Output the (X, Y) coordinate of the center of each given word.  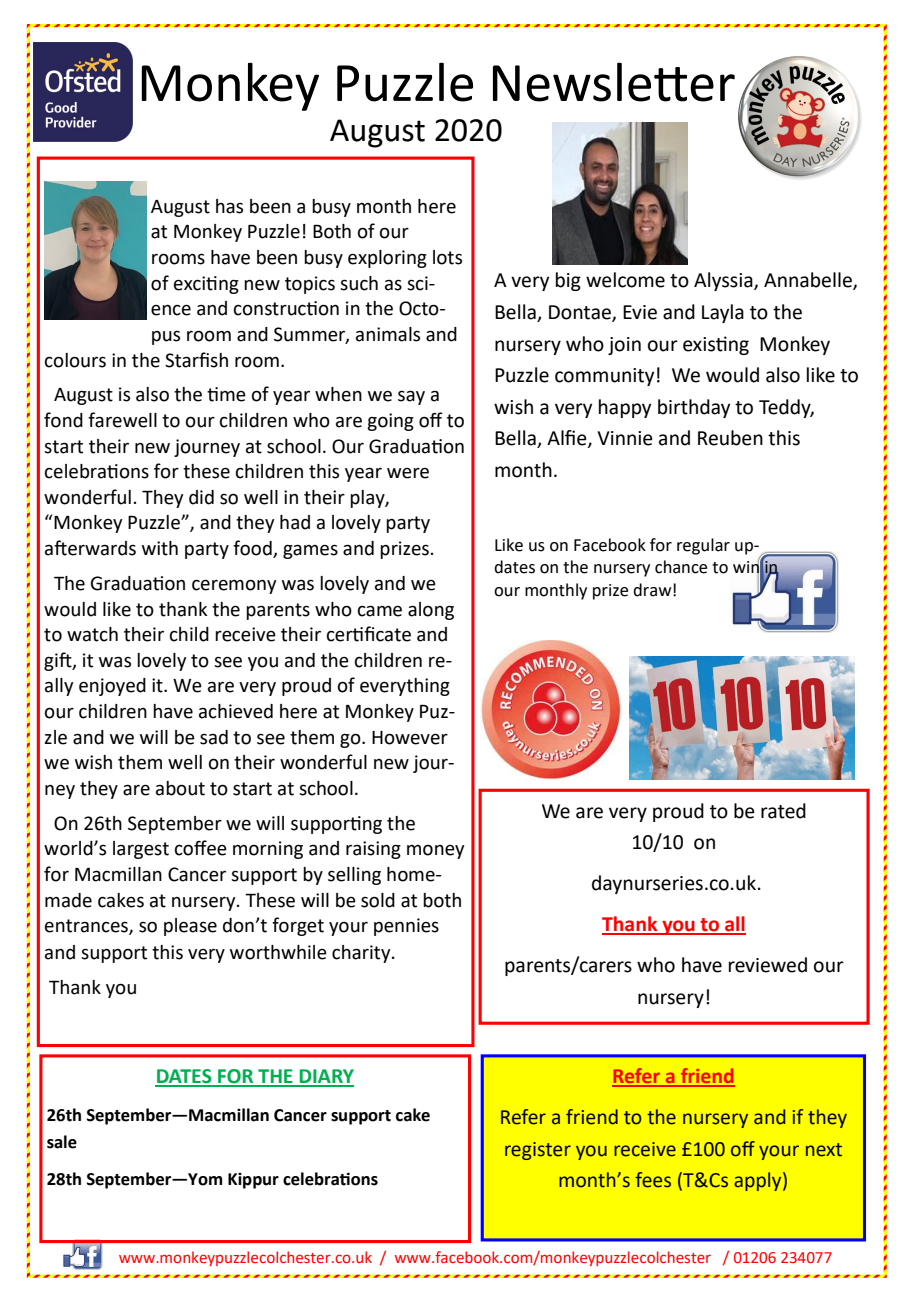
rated (783, 811)
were (408, 473)
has (229, 206)
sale (62, 1142)
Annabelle (809, 281)
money (436, 851)
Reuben (730, 438)
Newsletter (614, 82)
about (180, 788)
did (201, 497)
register (538, 1151)
